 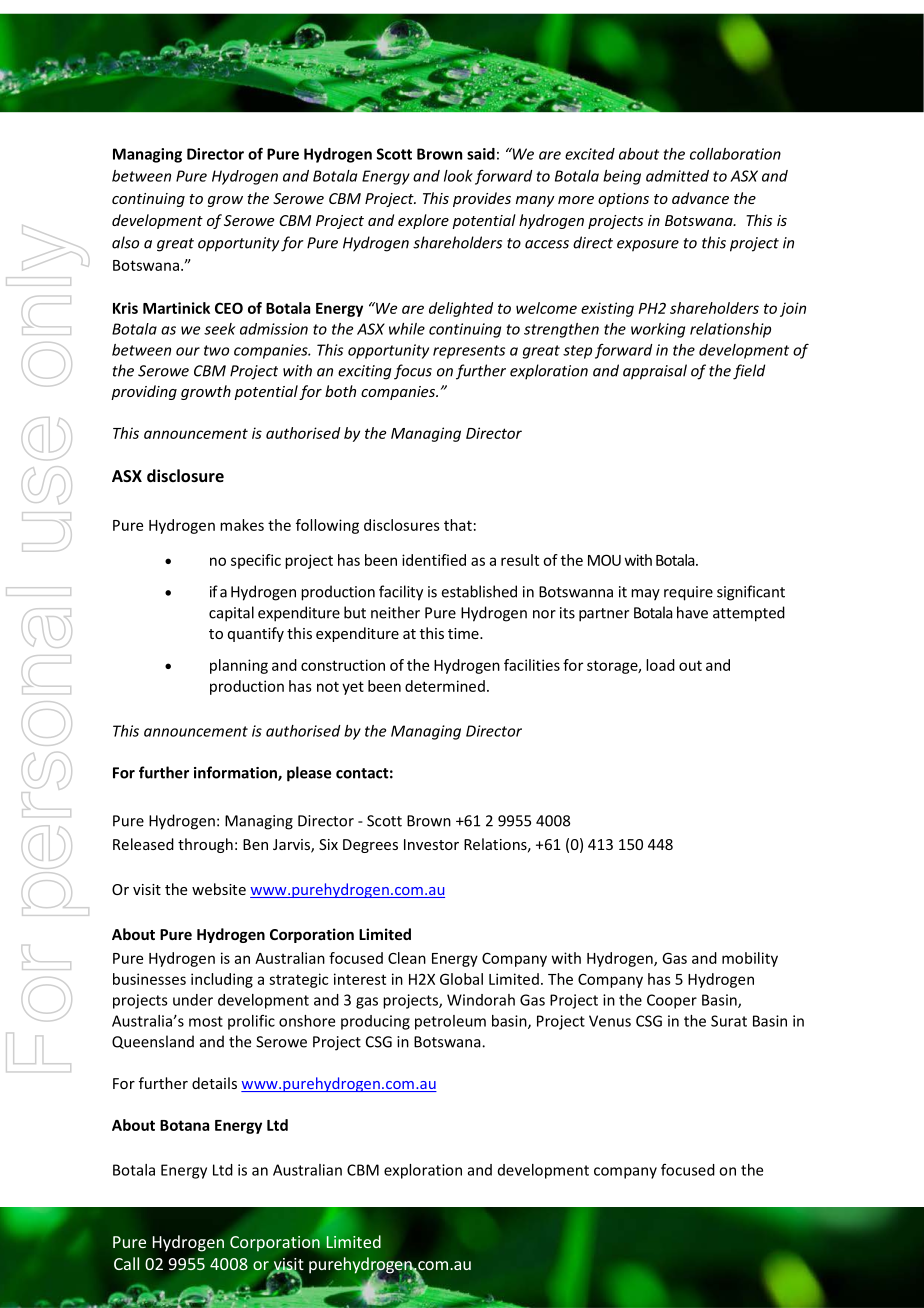 What do you see at coordinates (700, 198) in the screenshot?
I see `advance` at bounding box center [700, 198].
